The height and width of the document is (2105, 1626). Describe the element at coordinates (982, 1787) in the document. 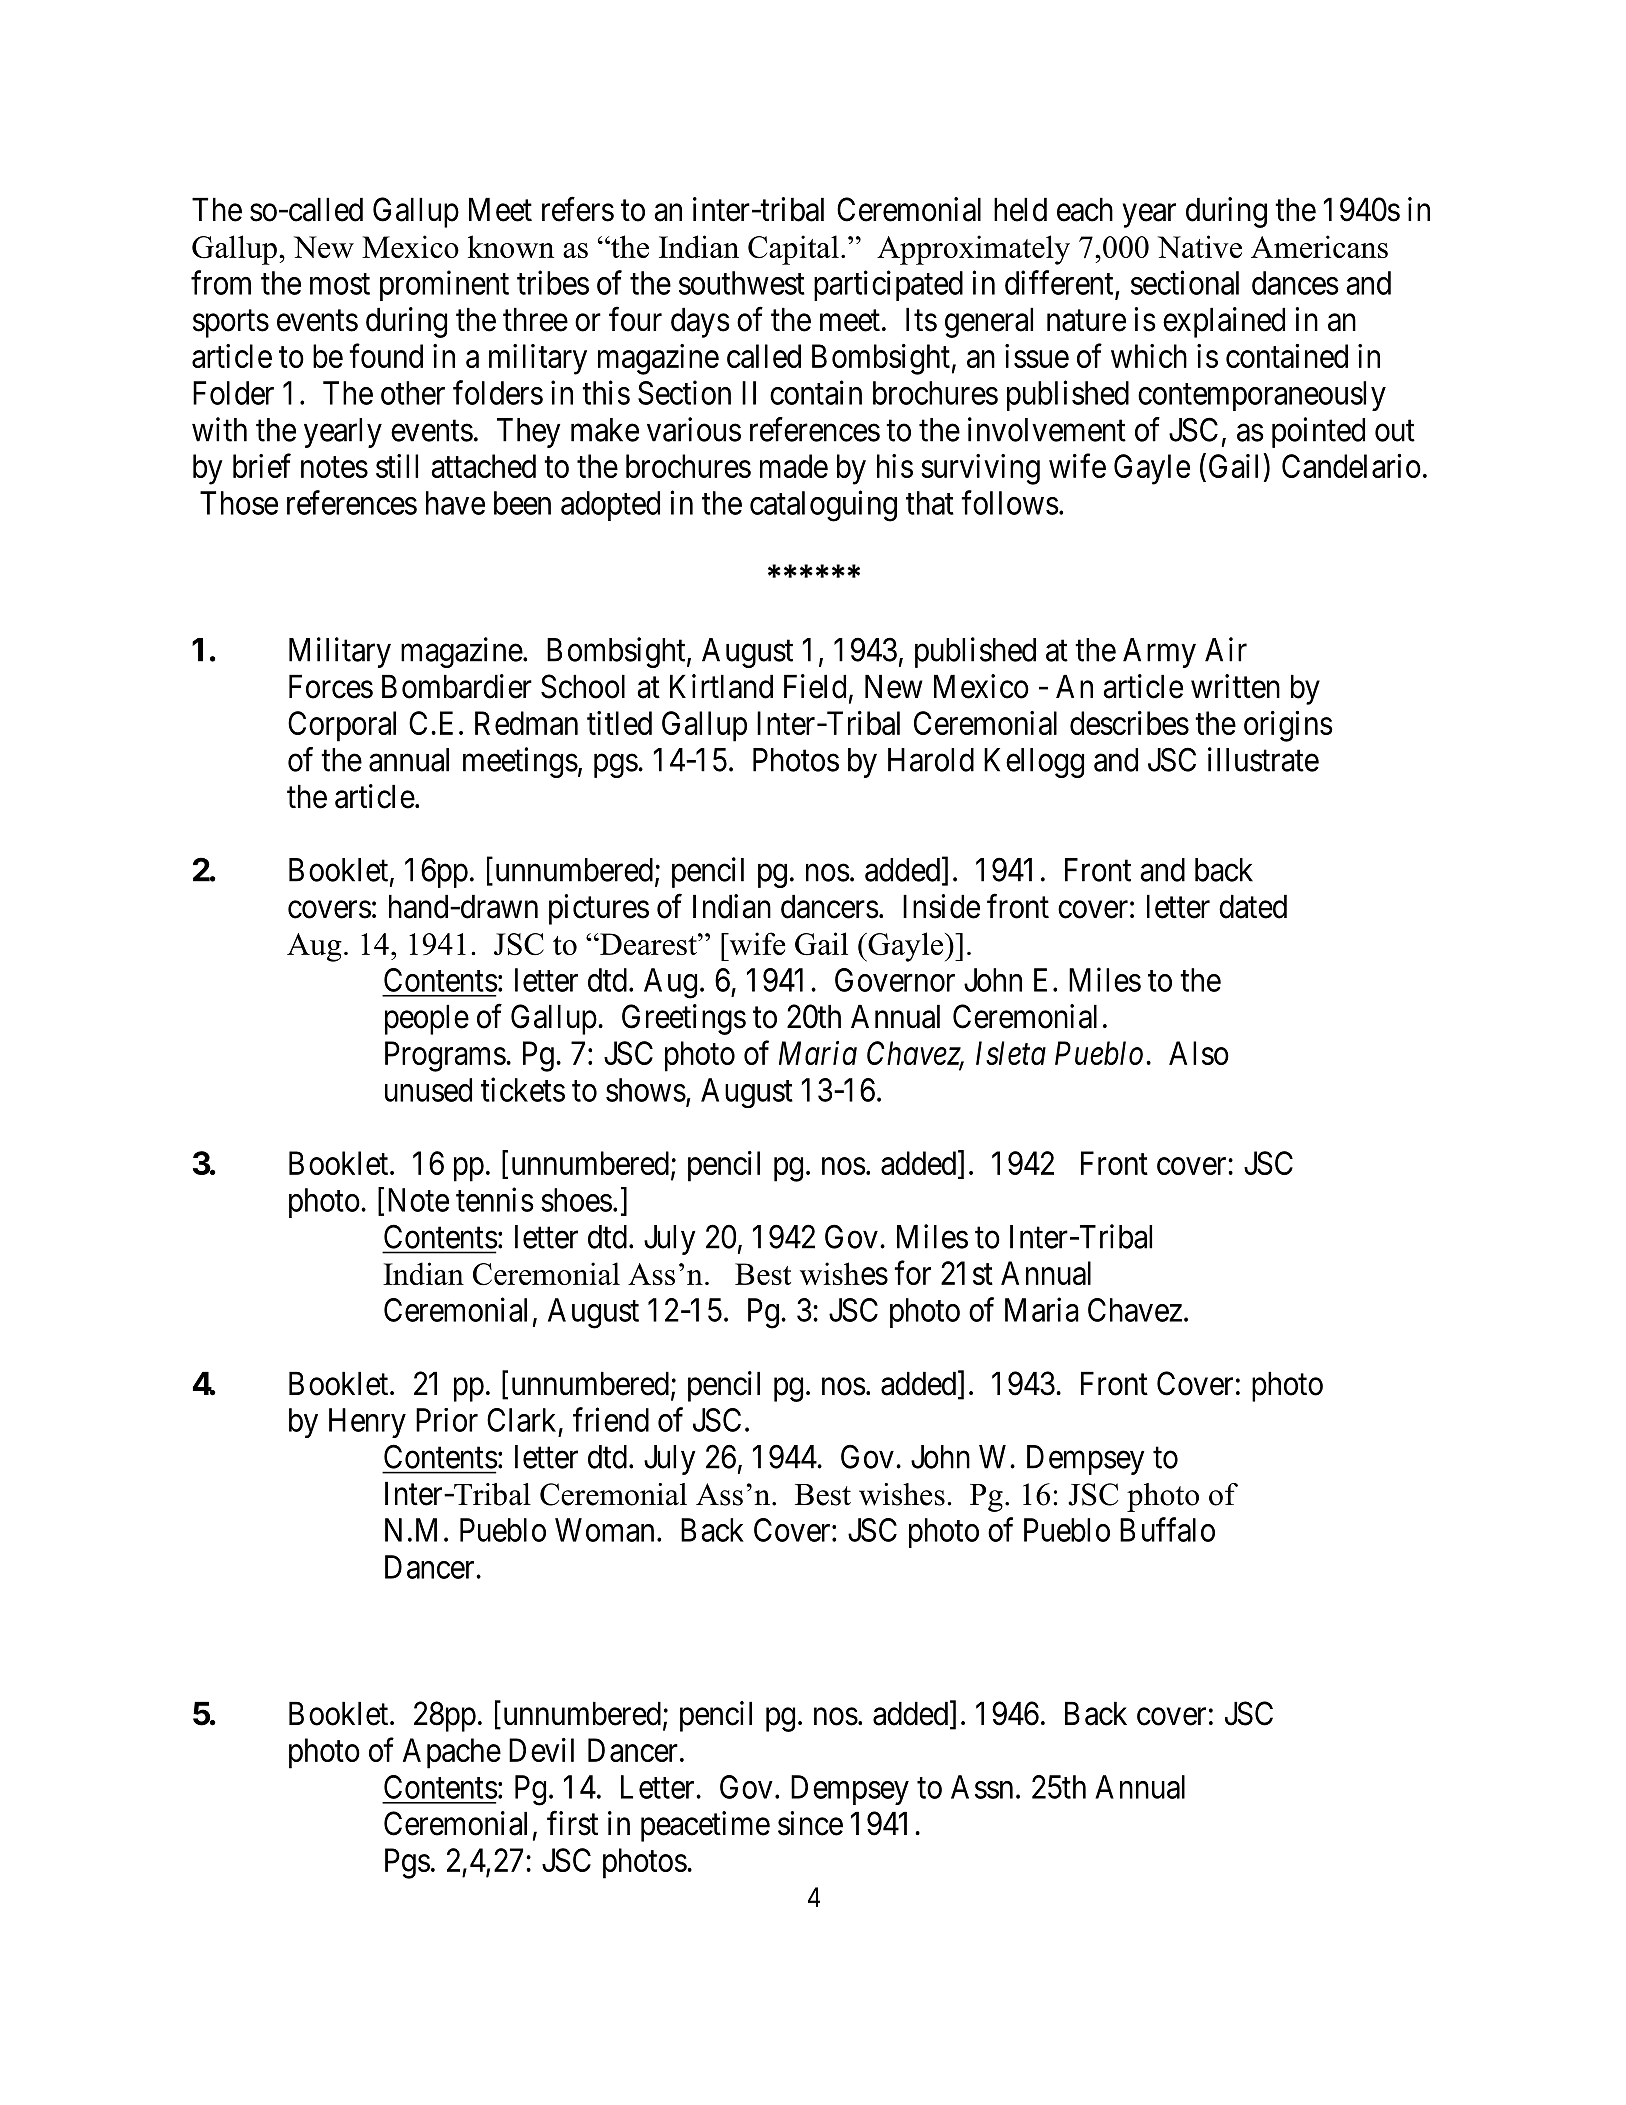

I see `Assn` at that location.
